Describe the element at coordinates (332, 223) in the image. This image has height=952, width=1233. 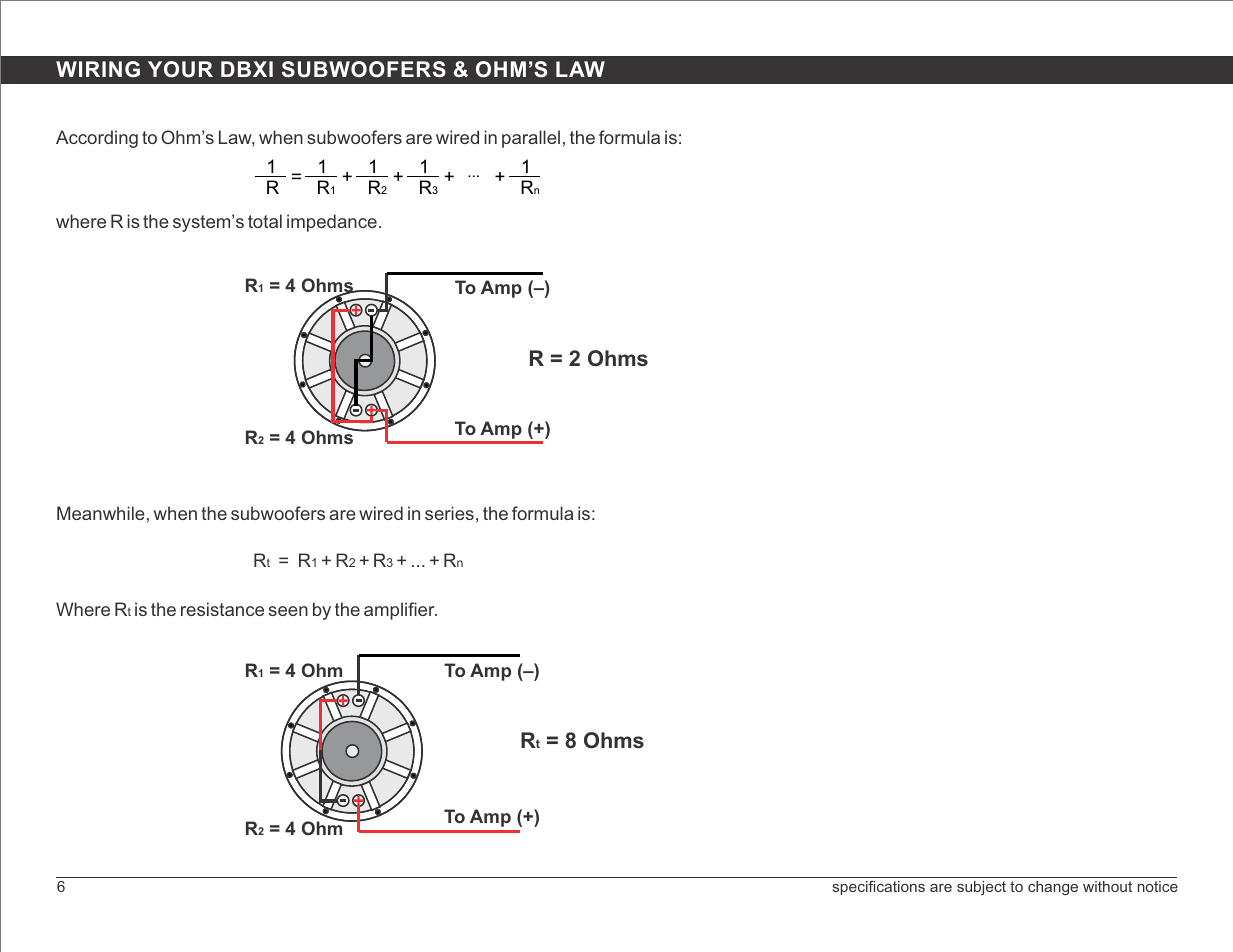
I see `impedance` at that location.
